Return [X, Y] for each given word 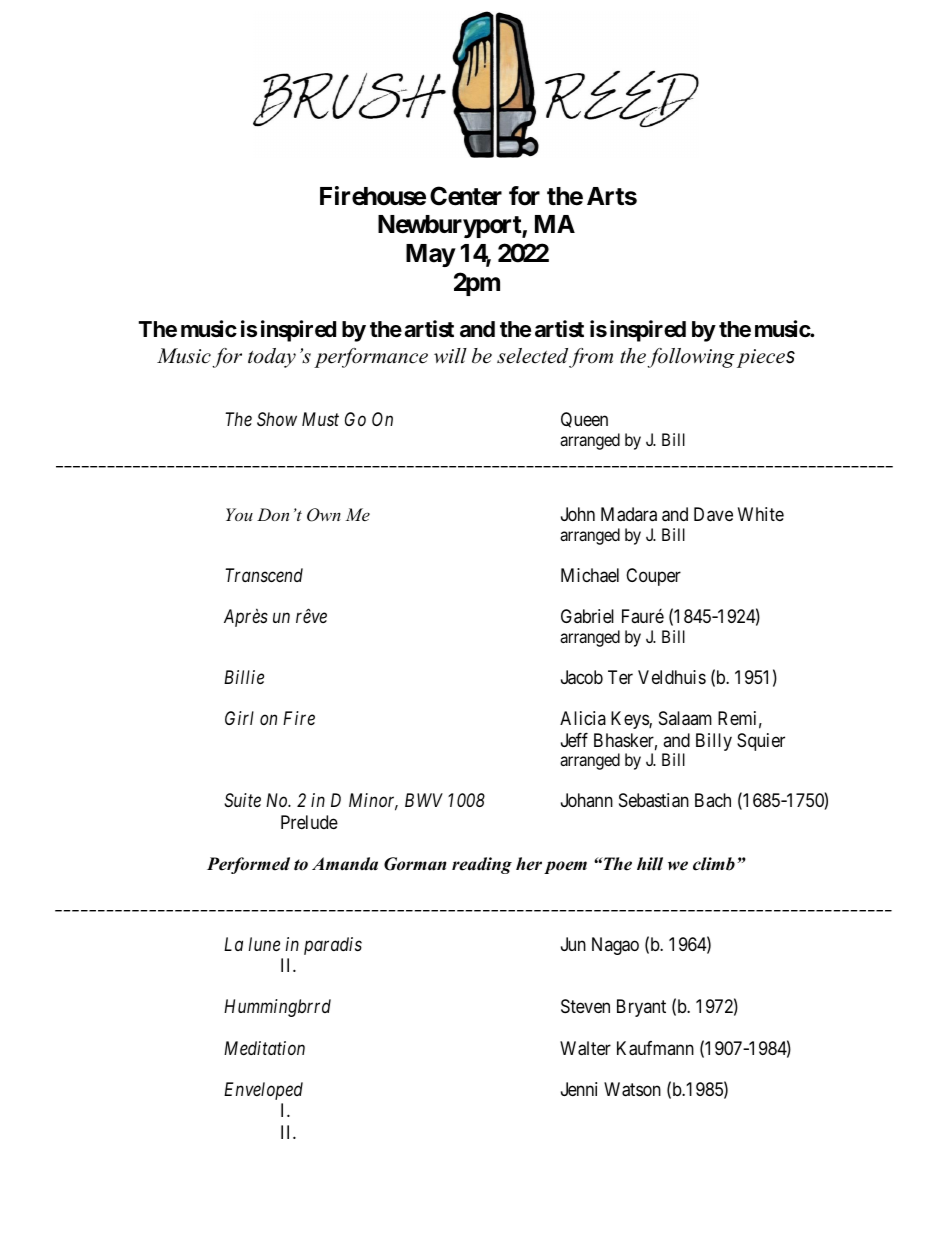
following [691, 358]
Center [466, 196]
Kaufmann [655, 1048]
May [431, 255]
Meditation [264, 1048]
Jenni [579, 1089]
